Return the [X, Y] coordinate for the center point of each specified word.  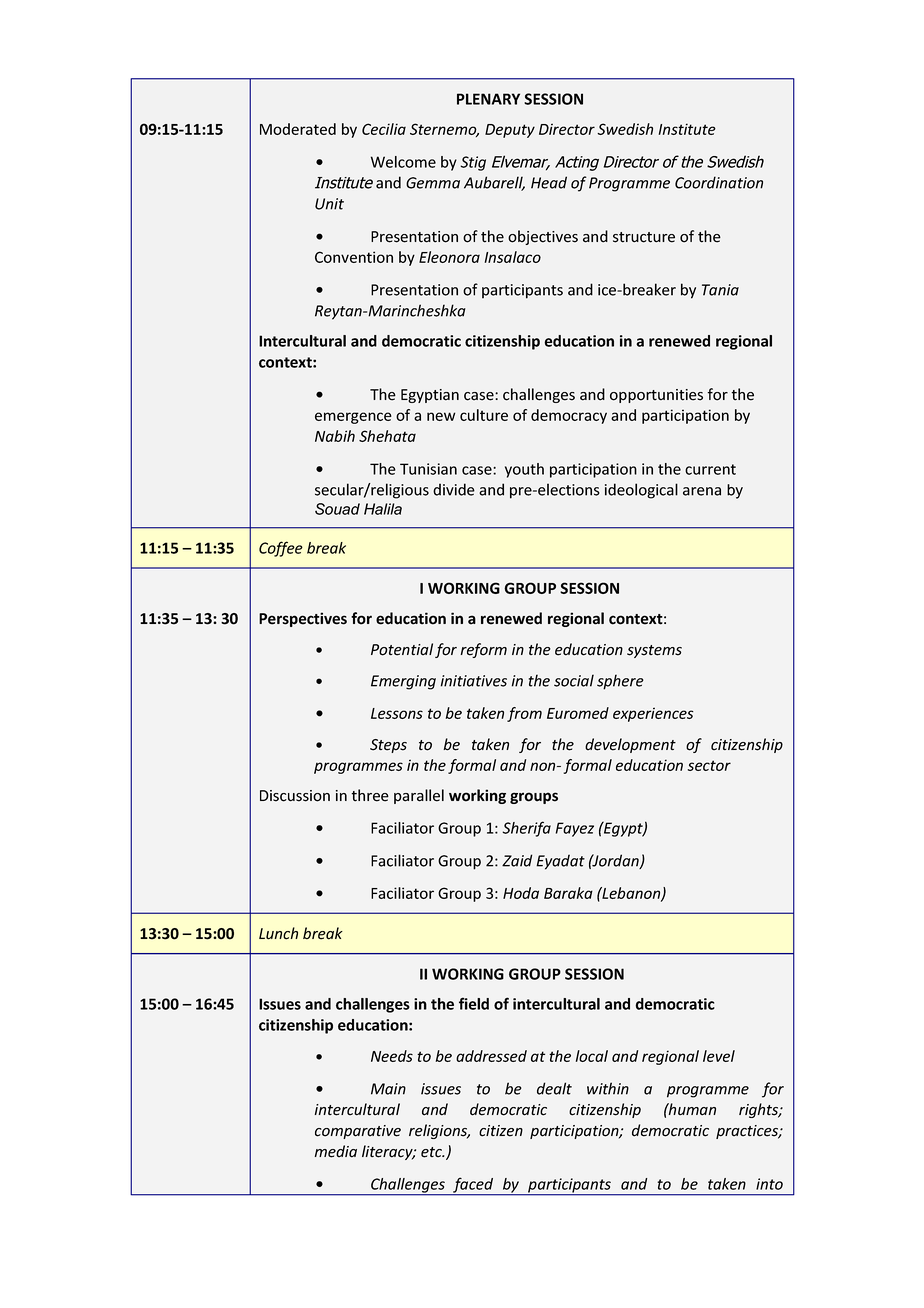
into [769, 1184]
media [336, 1151]
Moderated [298, 129]
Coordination [719, 182]
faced [473, 1186]
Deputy [510, 131]
